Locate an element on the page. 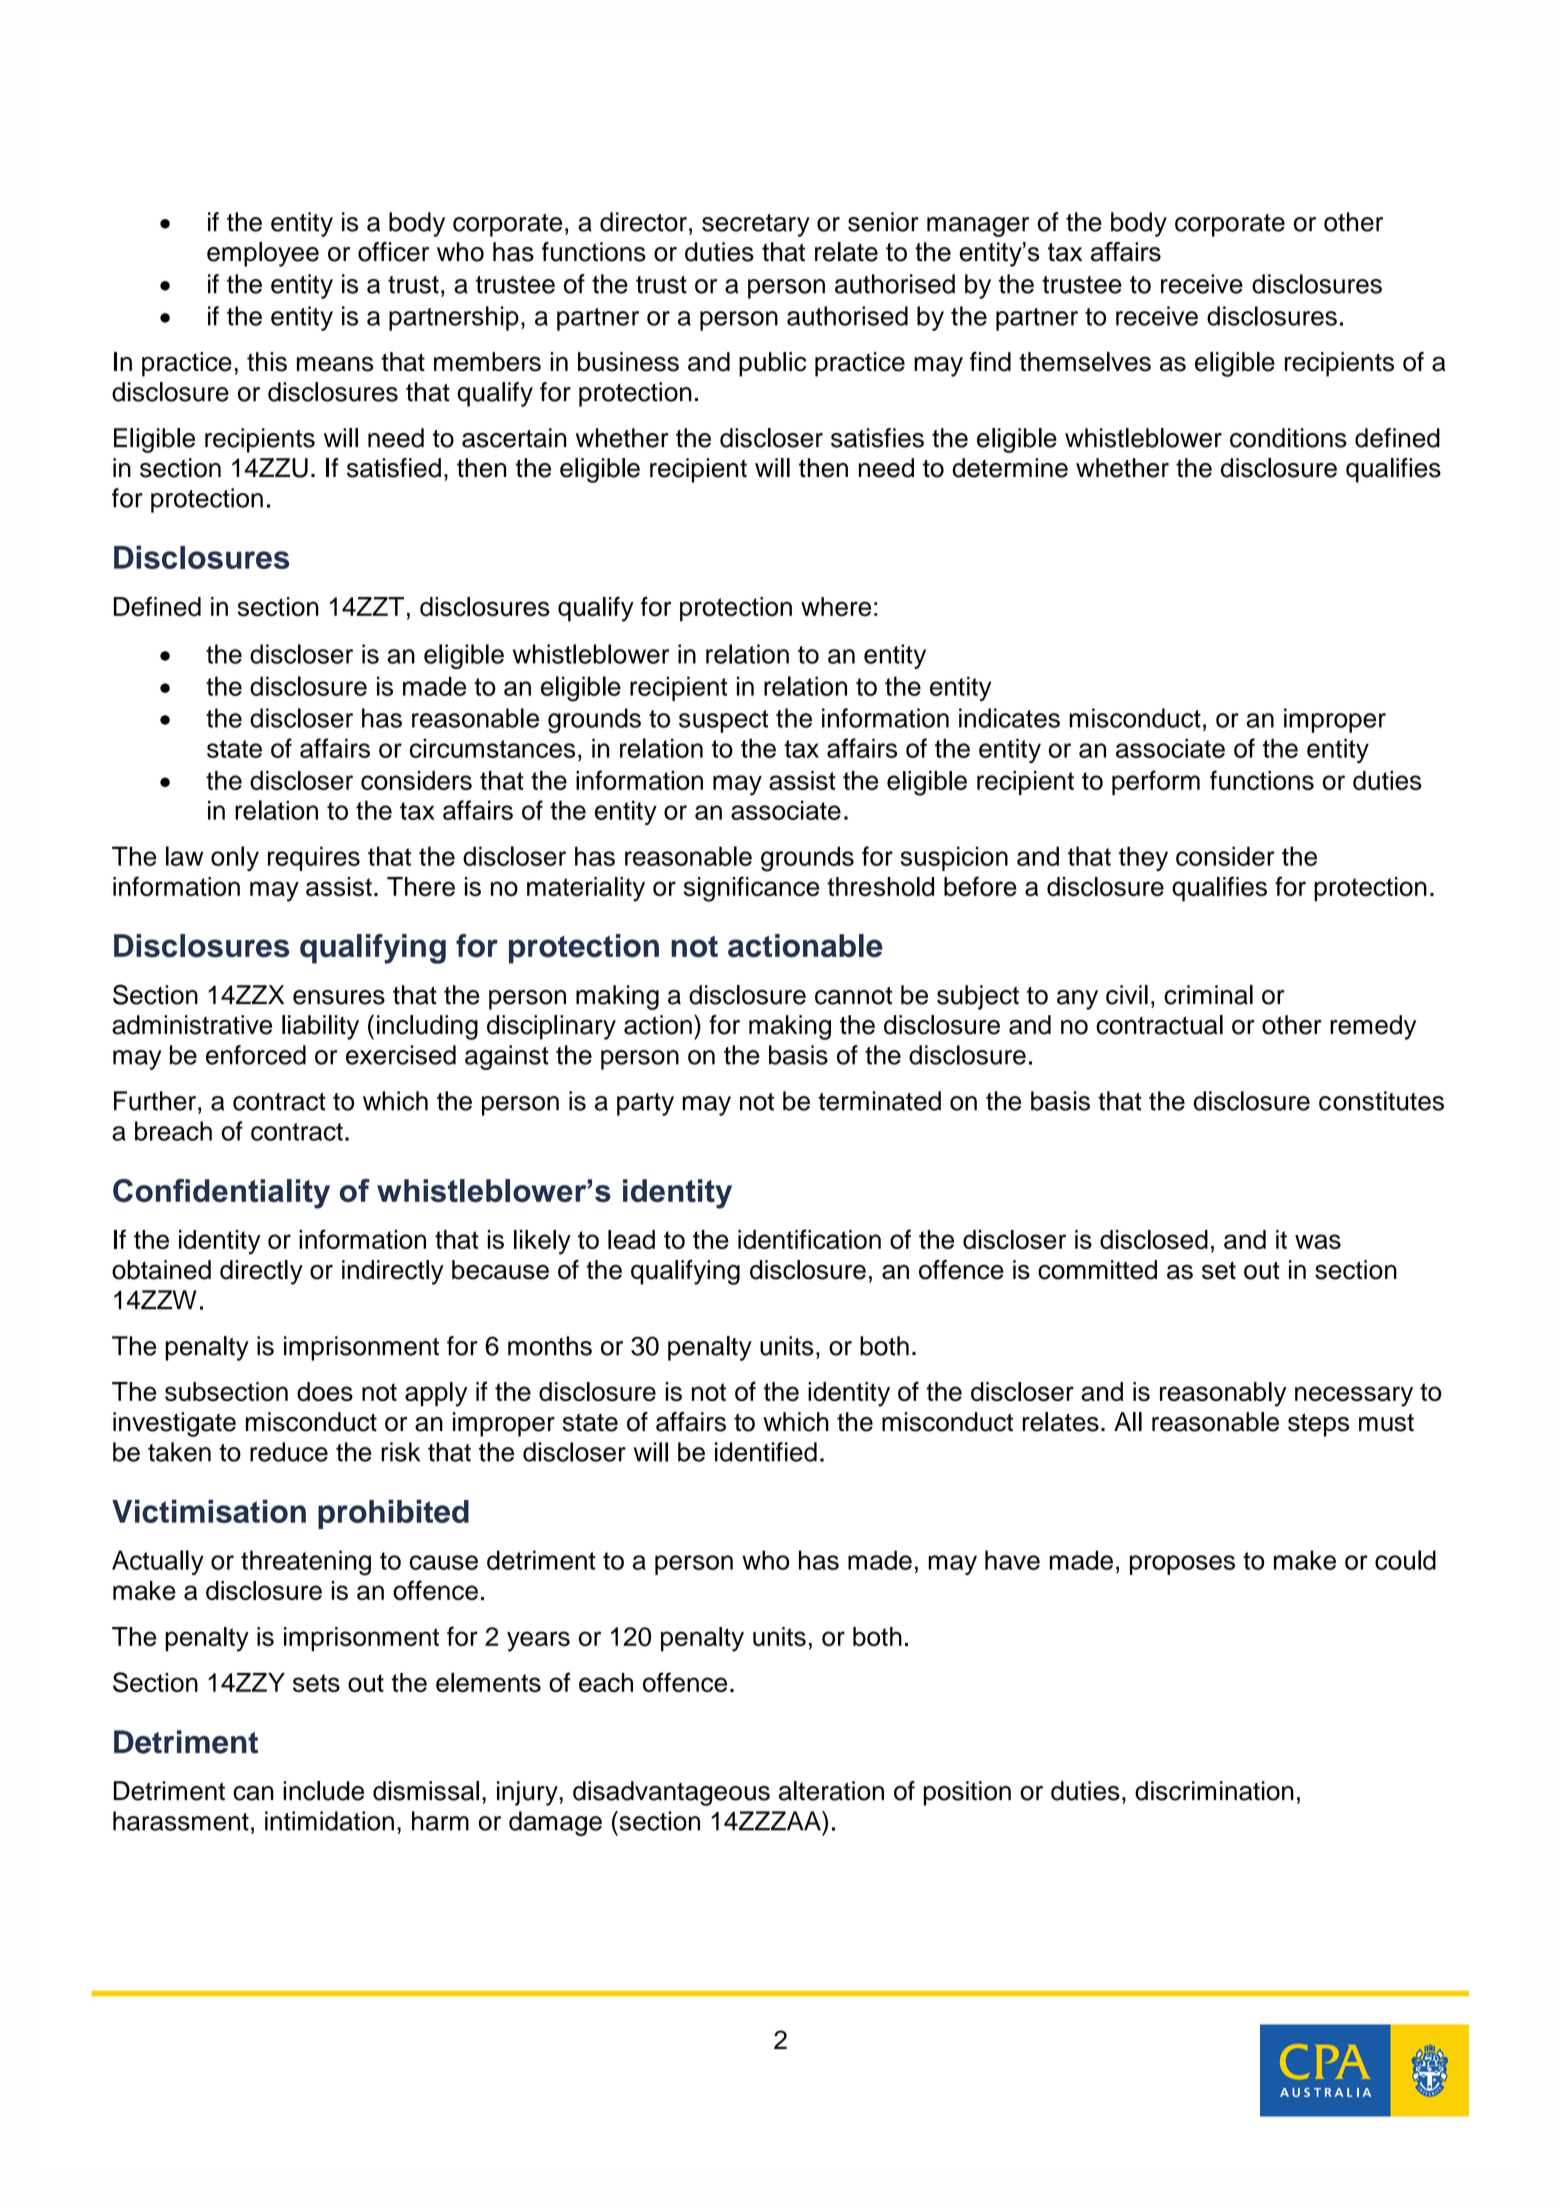 This page has height=2209, width=1561. secretary is located at coordinates (756, 225).
